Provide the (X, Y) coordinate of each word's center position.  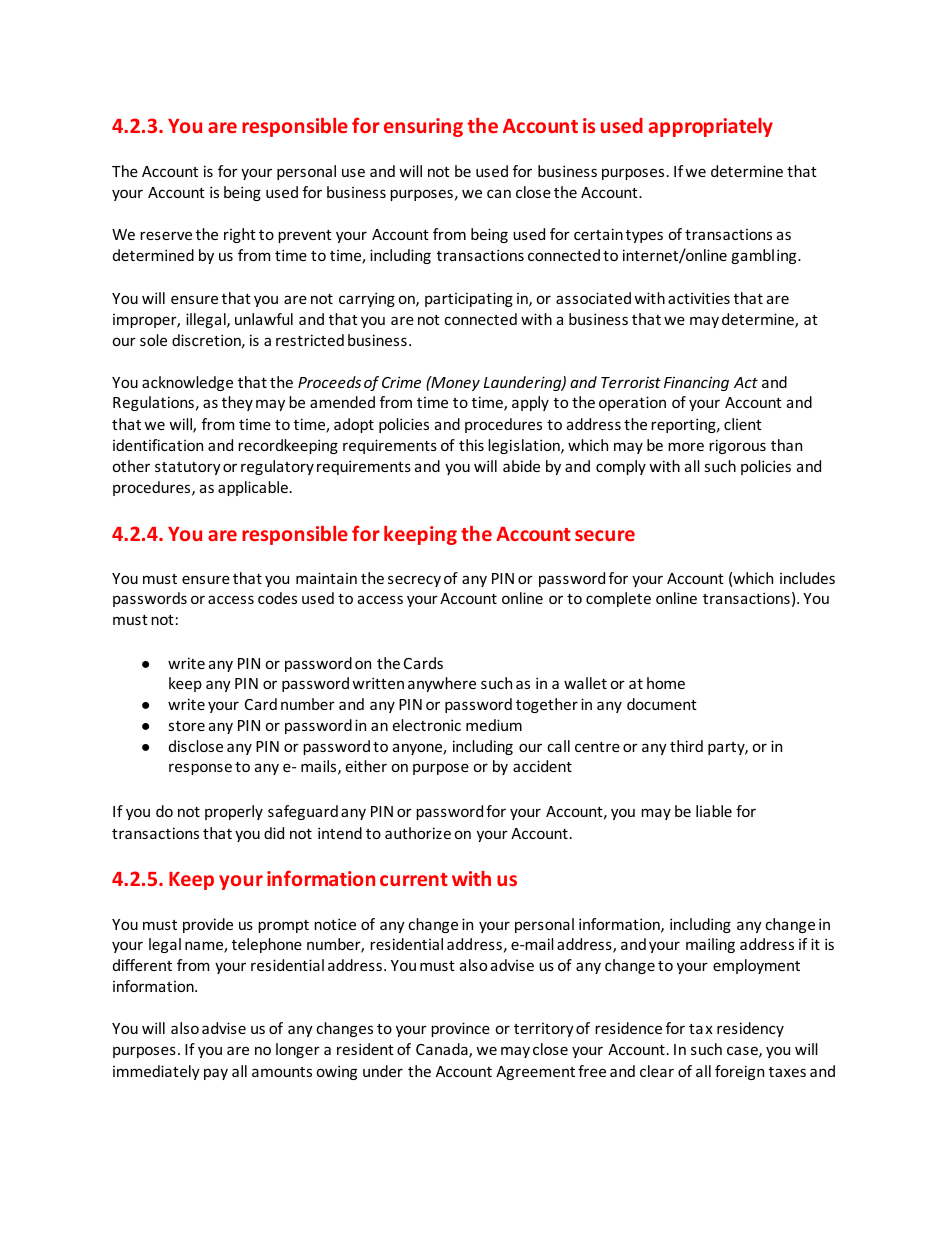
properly (234, 812)
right (240, 235)
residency (750, 1029)
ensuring (423, 127)
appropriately (711, 127)
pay (216, 1074)
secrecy (414, 581)
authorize (418, 833)
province (460, 1029)
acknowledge (187, 383)
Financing (696, 383)
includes (807, 578)
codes (277, 598)
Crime (401, 382)
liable (714, 811)
